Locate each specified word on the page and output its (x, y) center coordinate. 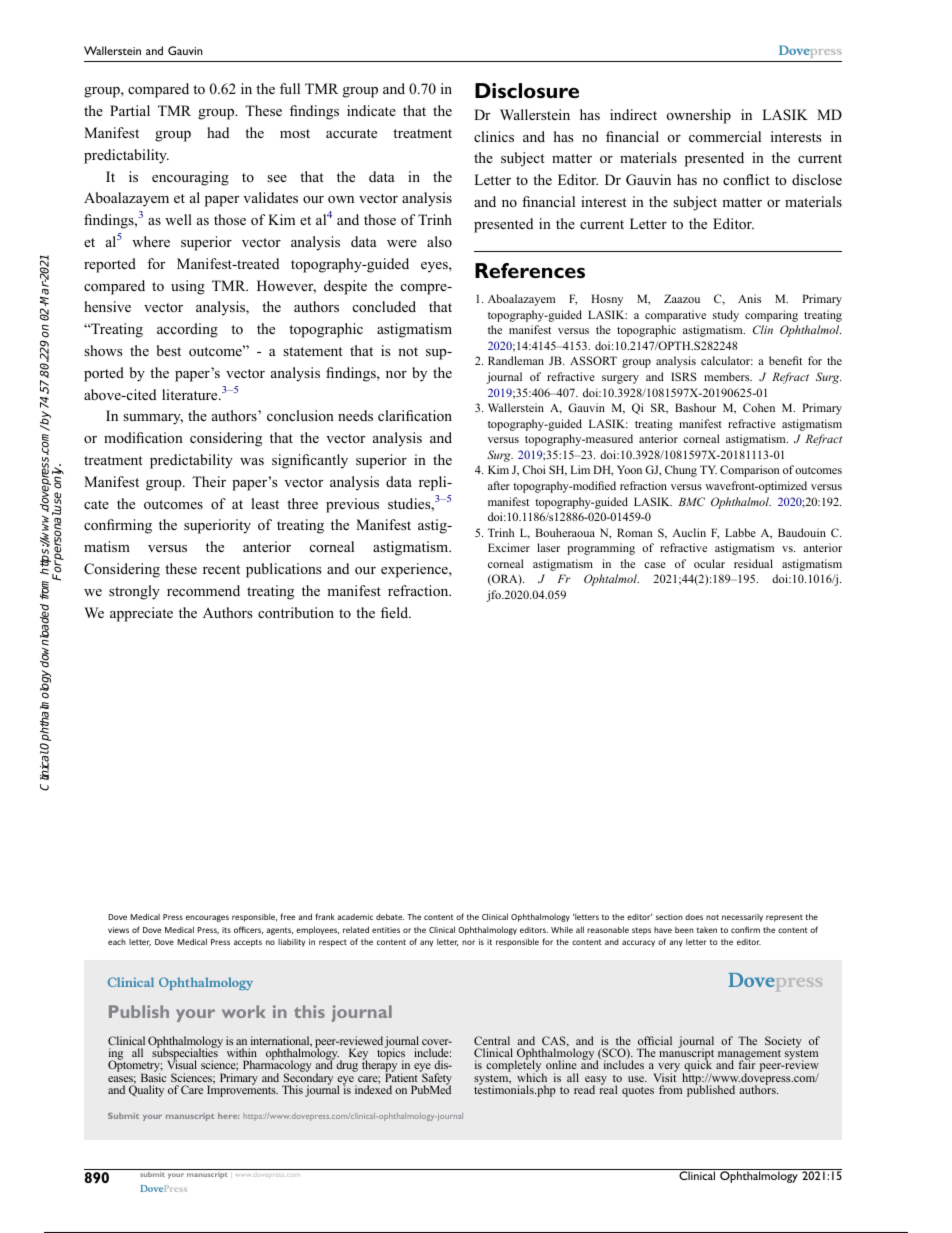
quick (697, 1067)
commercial (725, 136)
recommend (203, 591)
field (396, 612)
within (242, 1052)
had (218, 132)
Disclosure (527, 90)
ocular (709, 563)
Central (492, 1040)
